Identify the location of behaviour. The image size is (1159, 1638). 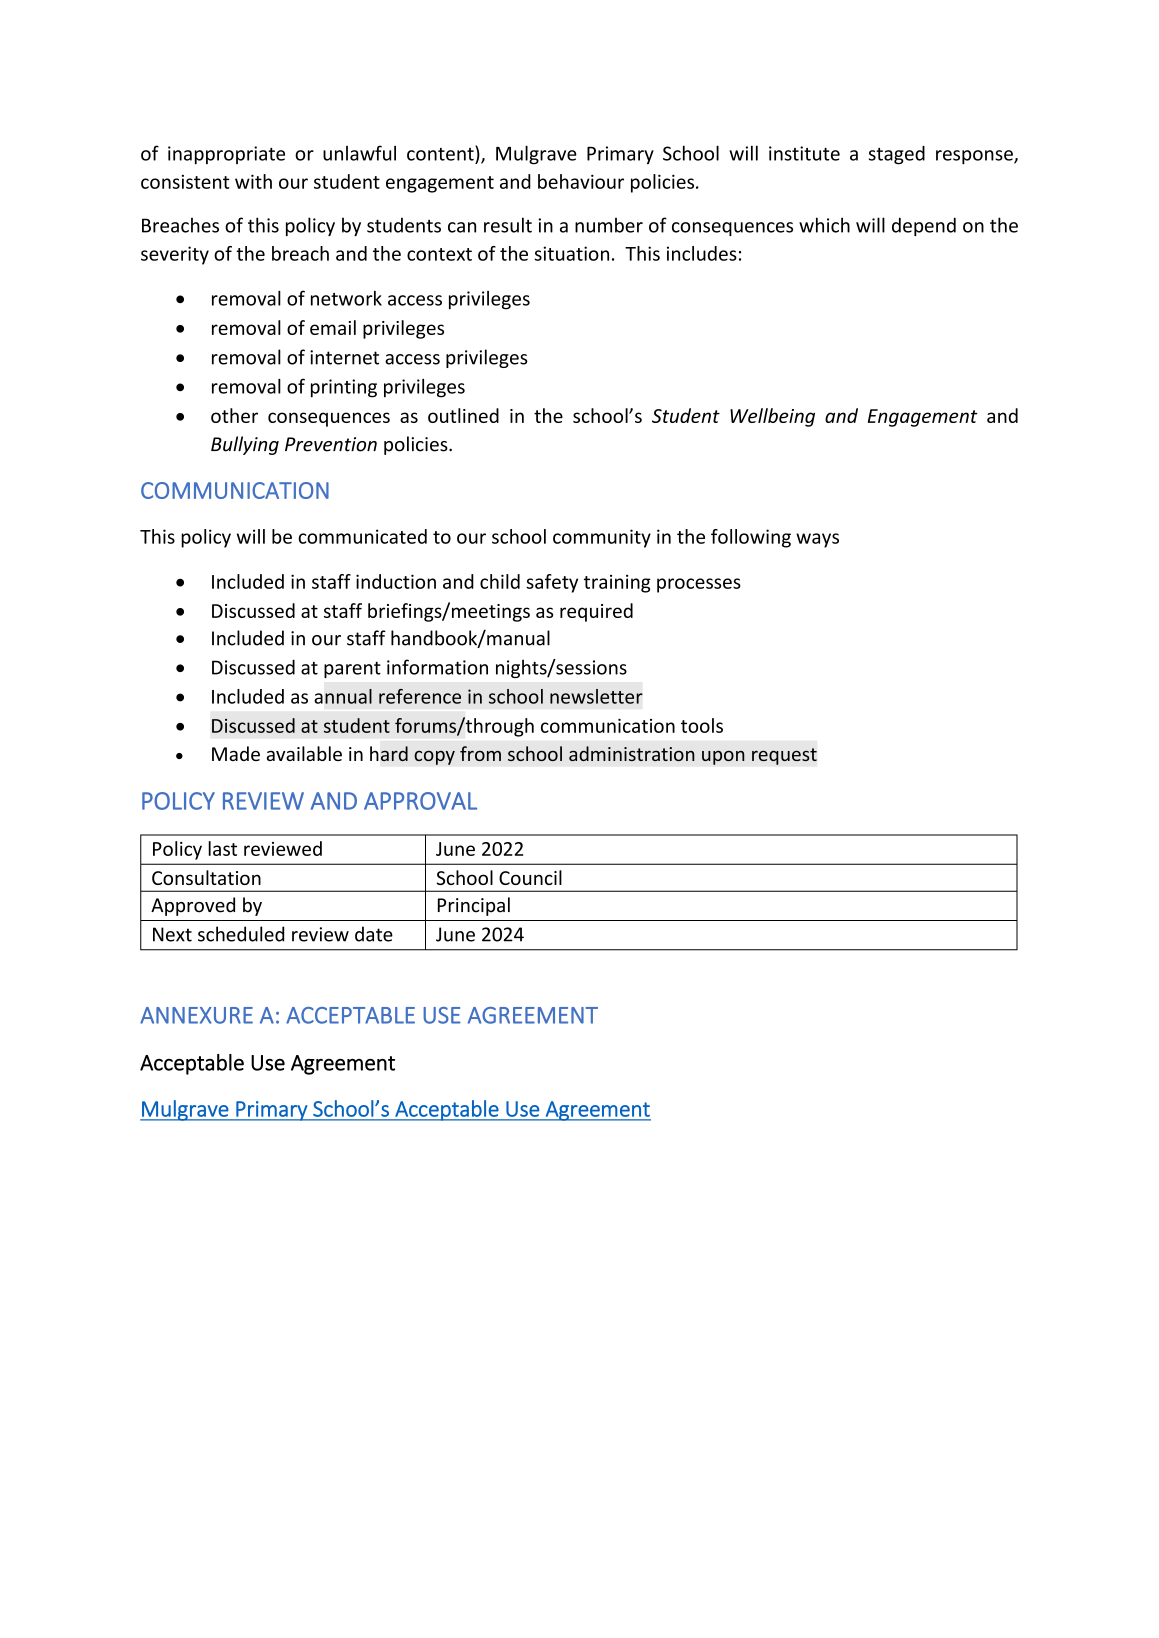
(581, 181).
